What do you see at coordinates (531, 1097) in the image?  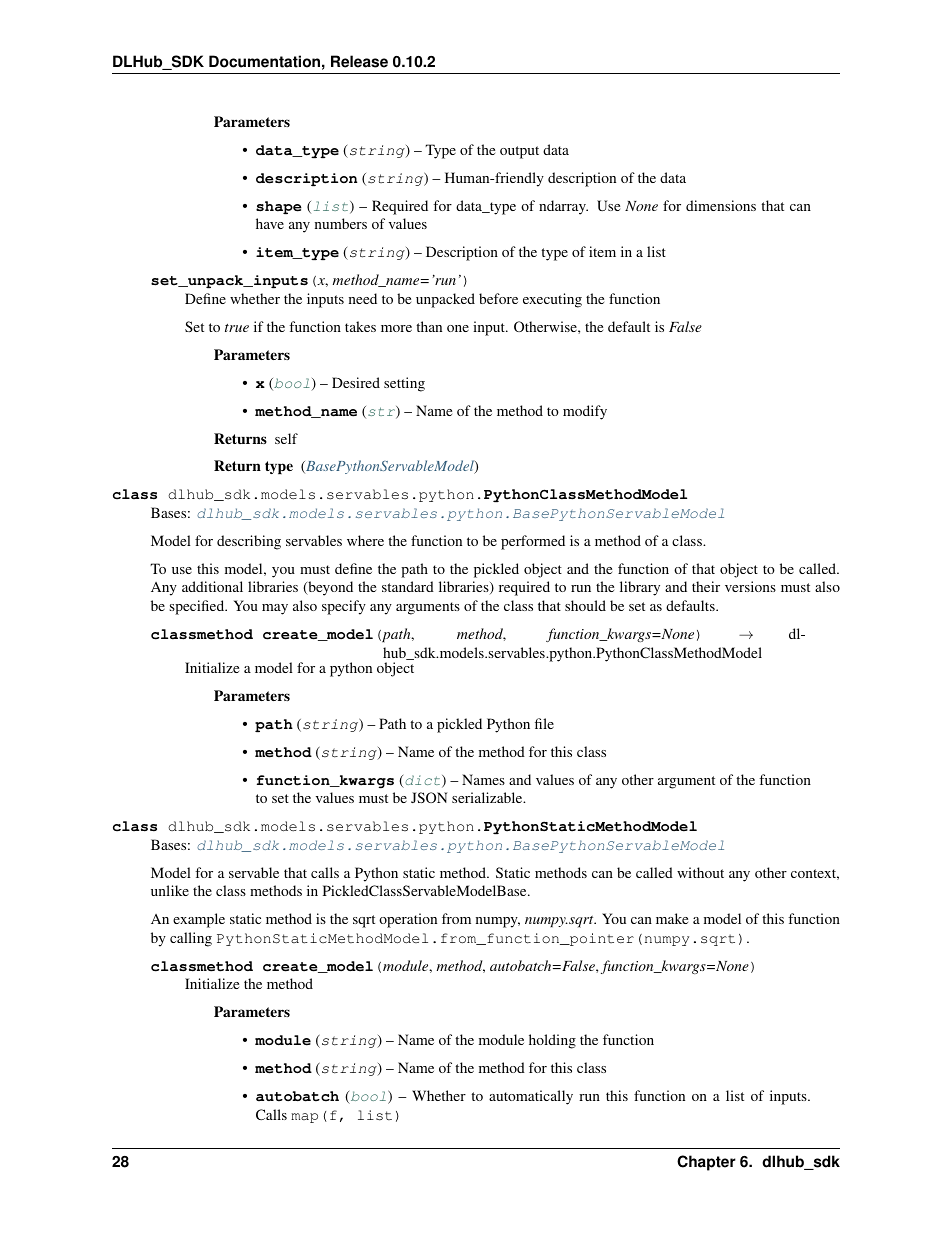 I see `automatically` at bounding box center [531, 1097].
